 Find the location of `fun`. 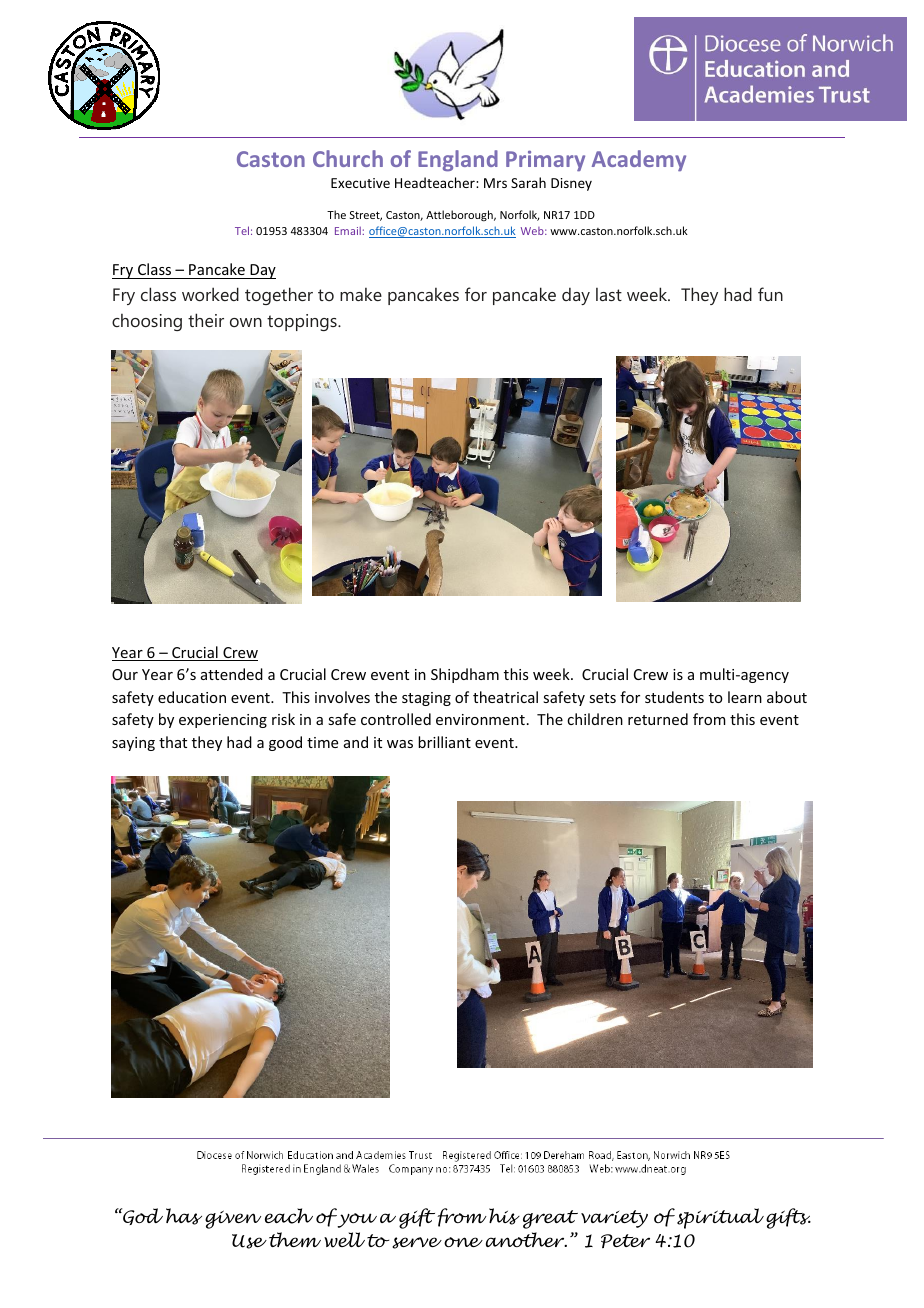

fun is located at coordinates (770, 294).
